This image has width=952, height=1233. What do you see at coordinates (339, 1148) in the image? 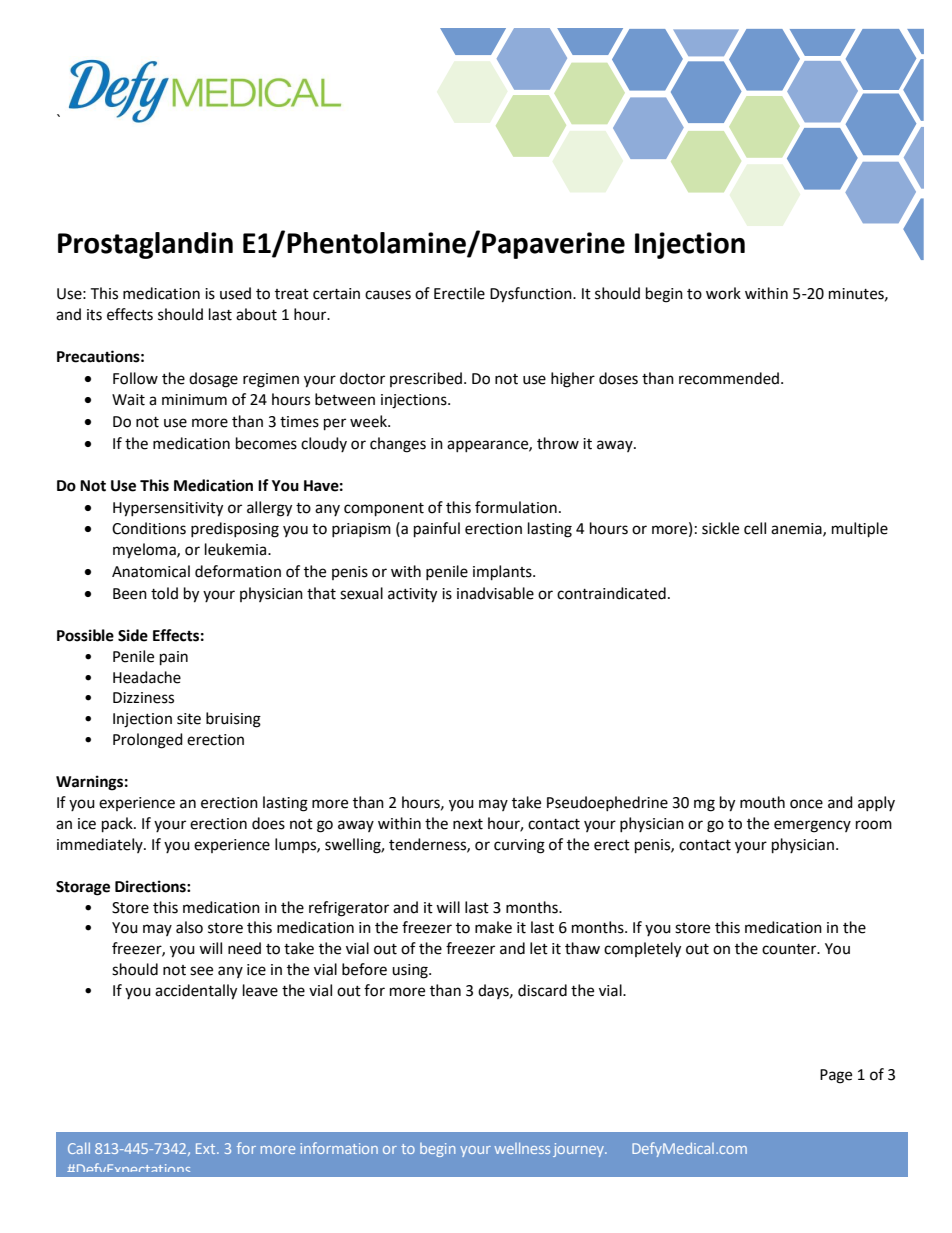
I see `information` at bounding box center [339, 1148].
